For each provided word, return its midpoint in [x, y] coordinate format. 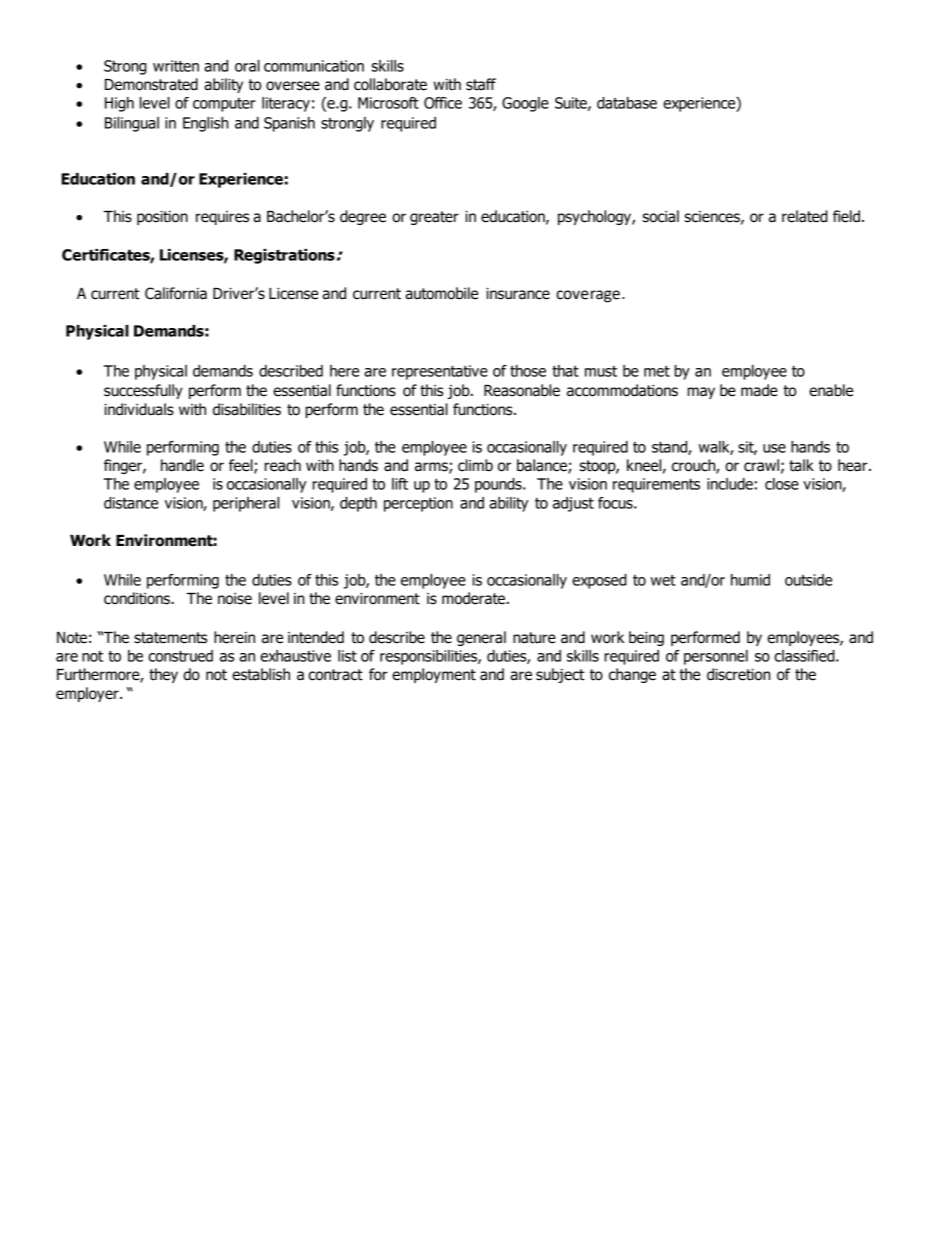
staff [481, 84]
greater [434, 218]
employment [434, 675]
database [627, 103]
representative [440, 372]
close [782, 484]
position [162, 218]
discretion [739, 674]
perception [418, 504]
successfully [143, 391]
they [163, 675]
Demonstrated [151, 84]
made [759, 390]
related [805, 216]
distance [131, 503]
